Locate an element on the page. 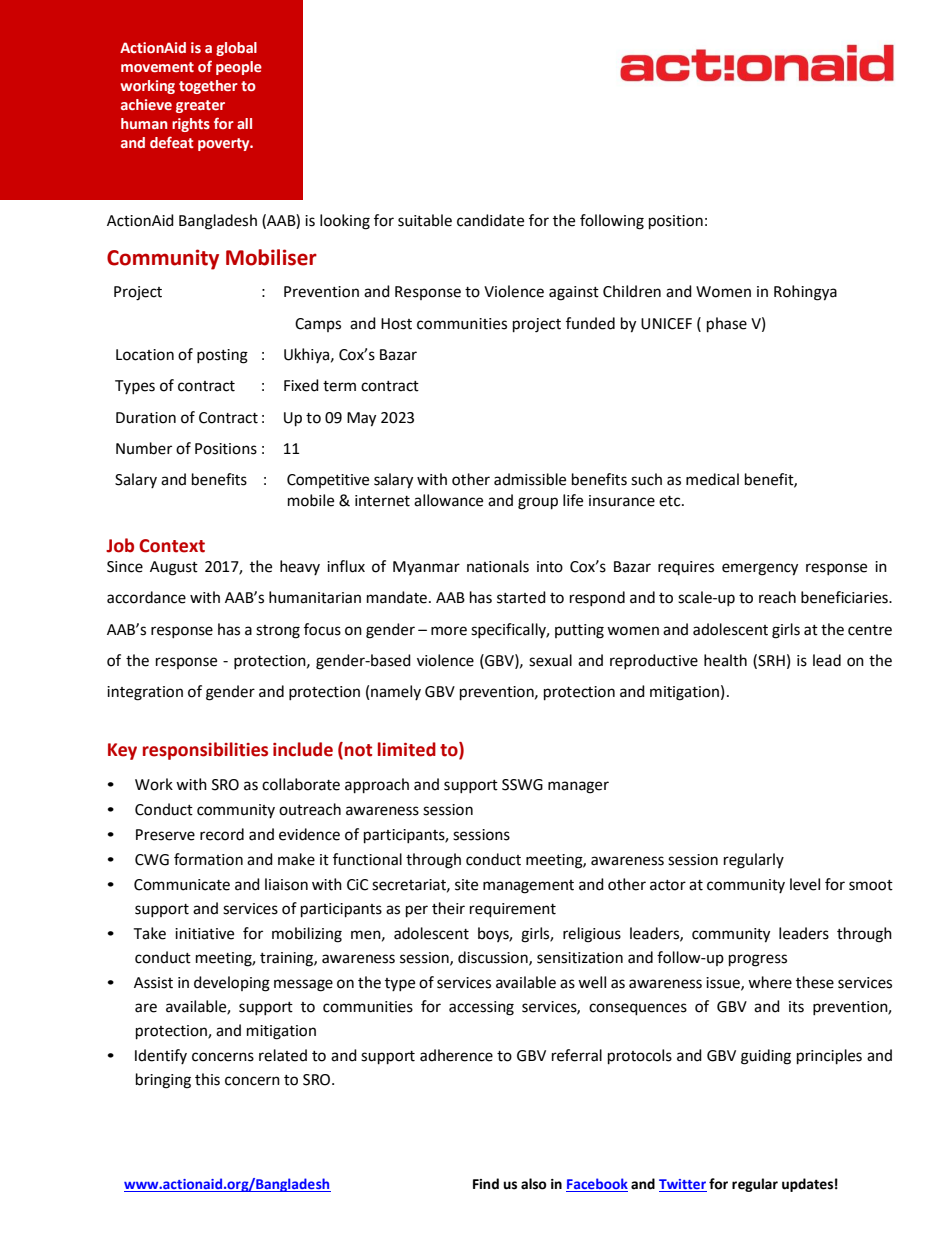  funded is located at coordinates (590, 323).
